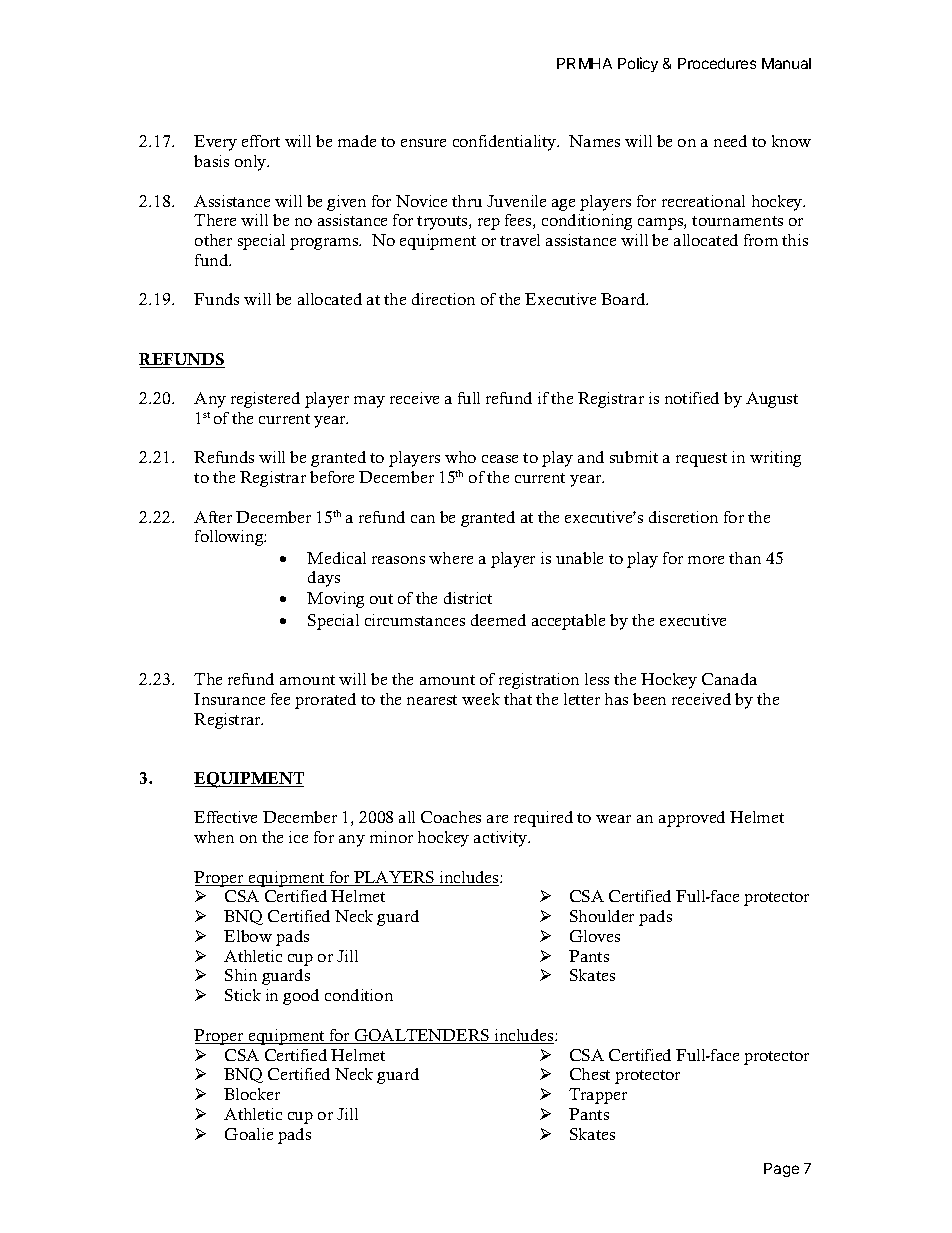 The width and height of the document is (952, 1233). What do you see at coordinates (265, 400) in the document?
I see `registered` at bounding box center [265, 400].
